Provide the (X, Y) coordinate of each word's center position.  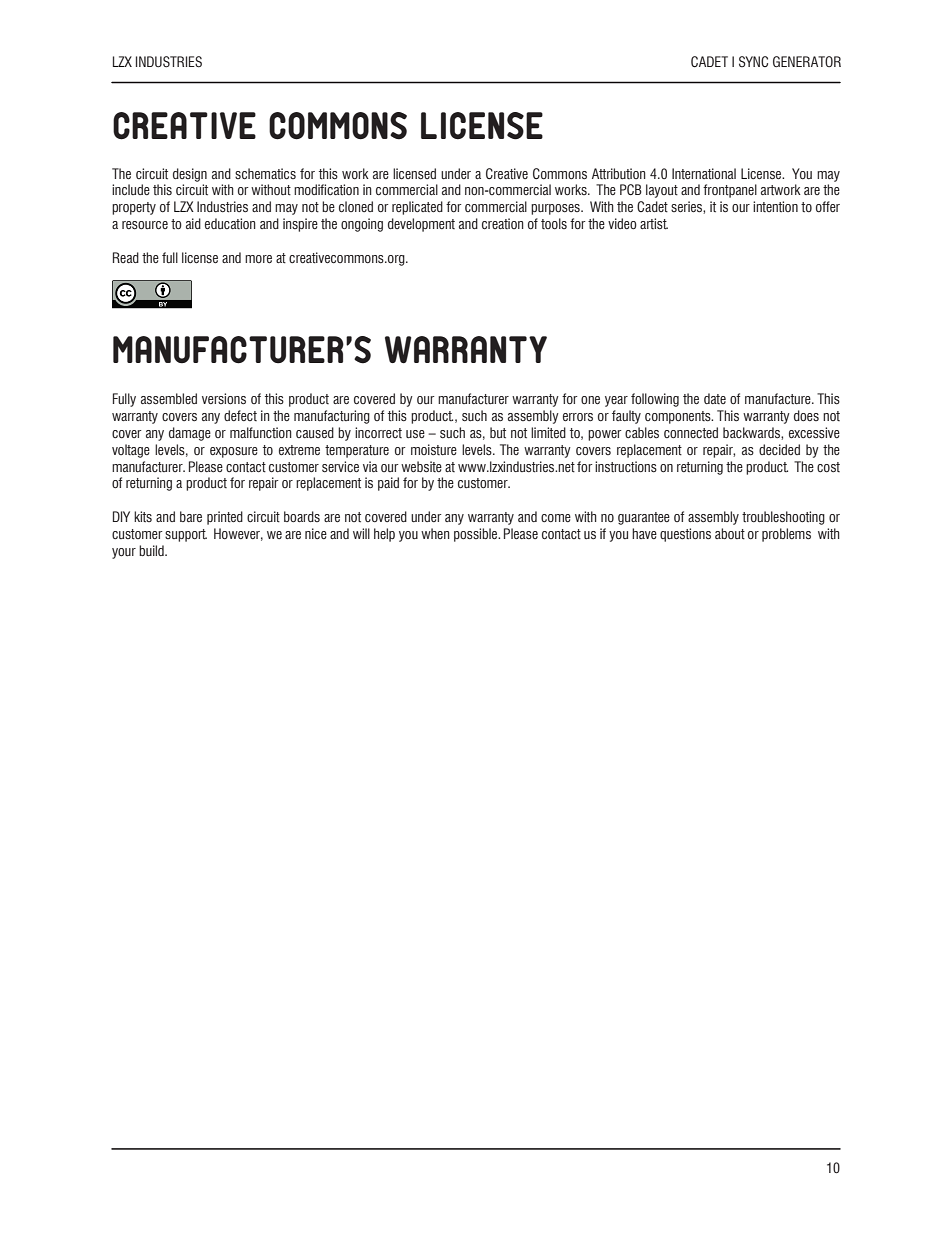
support (186, 535)
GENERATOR (807, 61)
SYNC (753, 61)
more (258, 259)
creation (503, 223)
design (190, 175)
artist (654, 224)
